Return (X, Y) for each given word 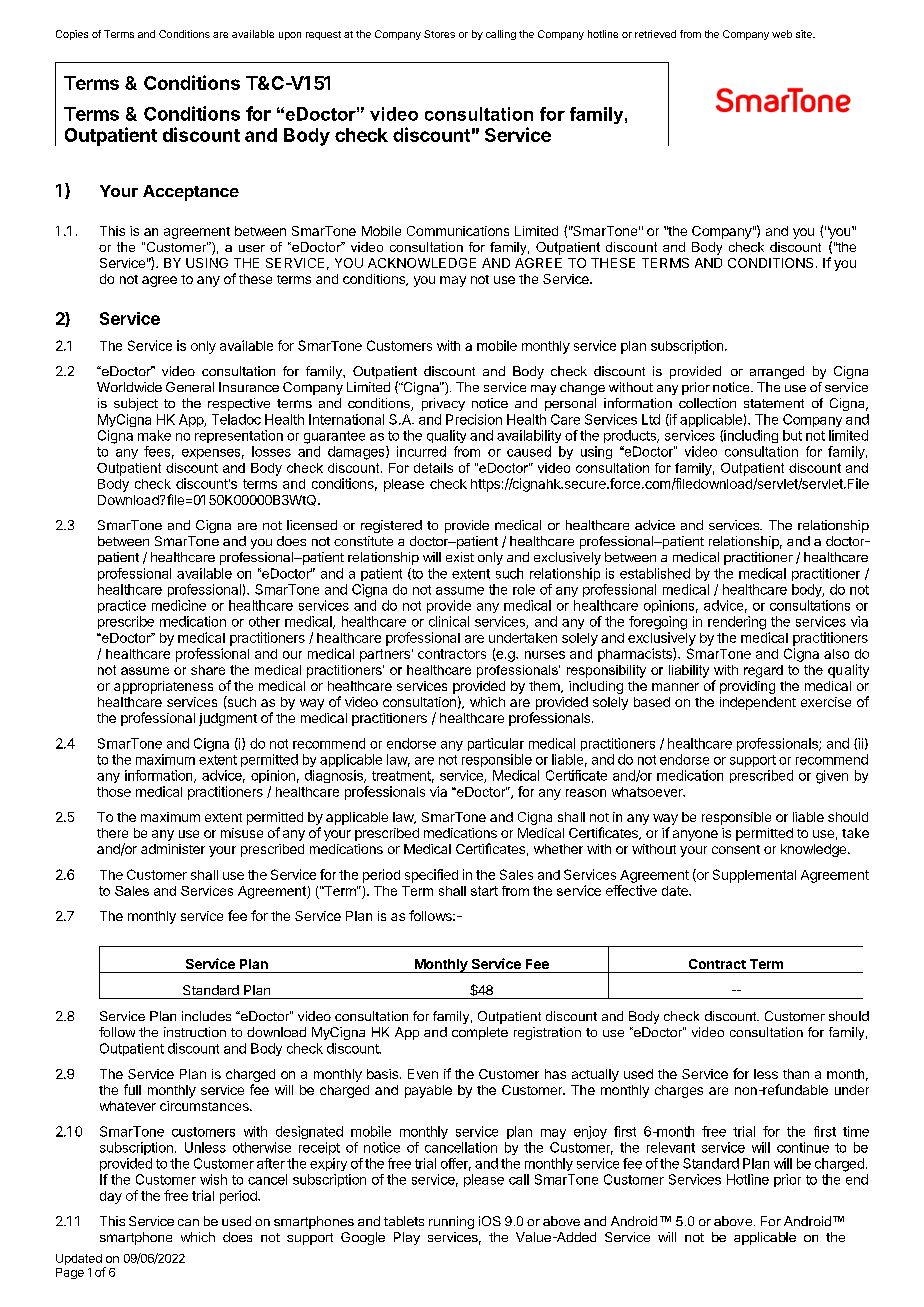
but (792, 435)
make (154, 435)
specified (431, 876)
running (451, 1222)
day (111, 1197)
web (782, 34)
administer (173, 849)
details (433, 468)
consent (736, 849)
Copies (72, 35)
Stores (439, 34)
